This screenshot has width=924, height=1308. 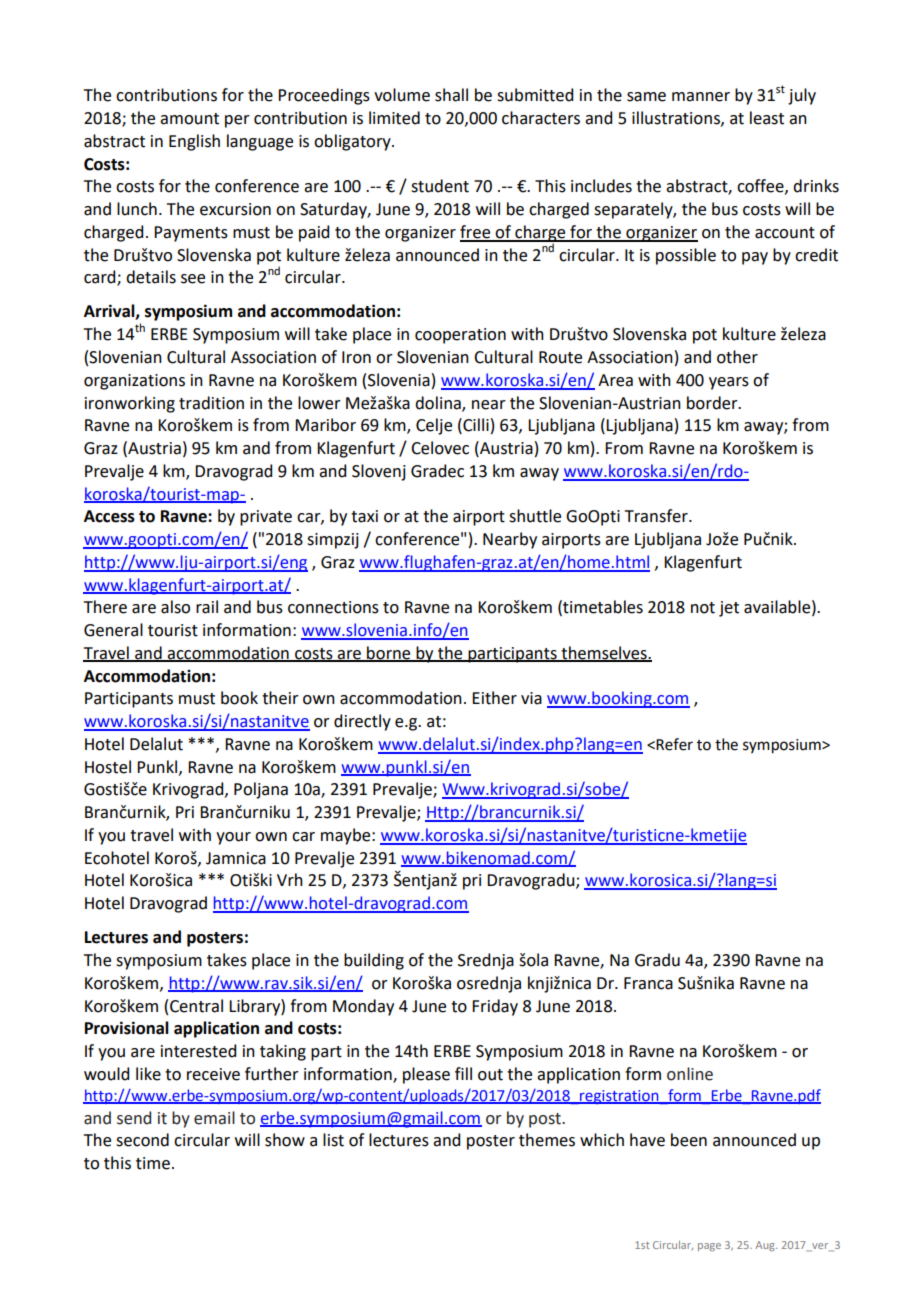 I want to click on Access, so click(x=109, y=516).
